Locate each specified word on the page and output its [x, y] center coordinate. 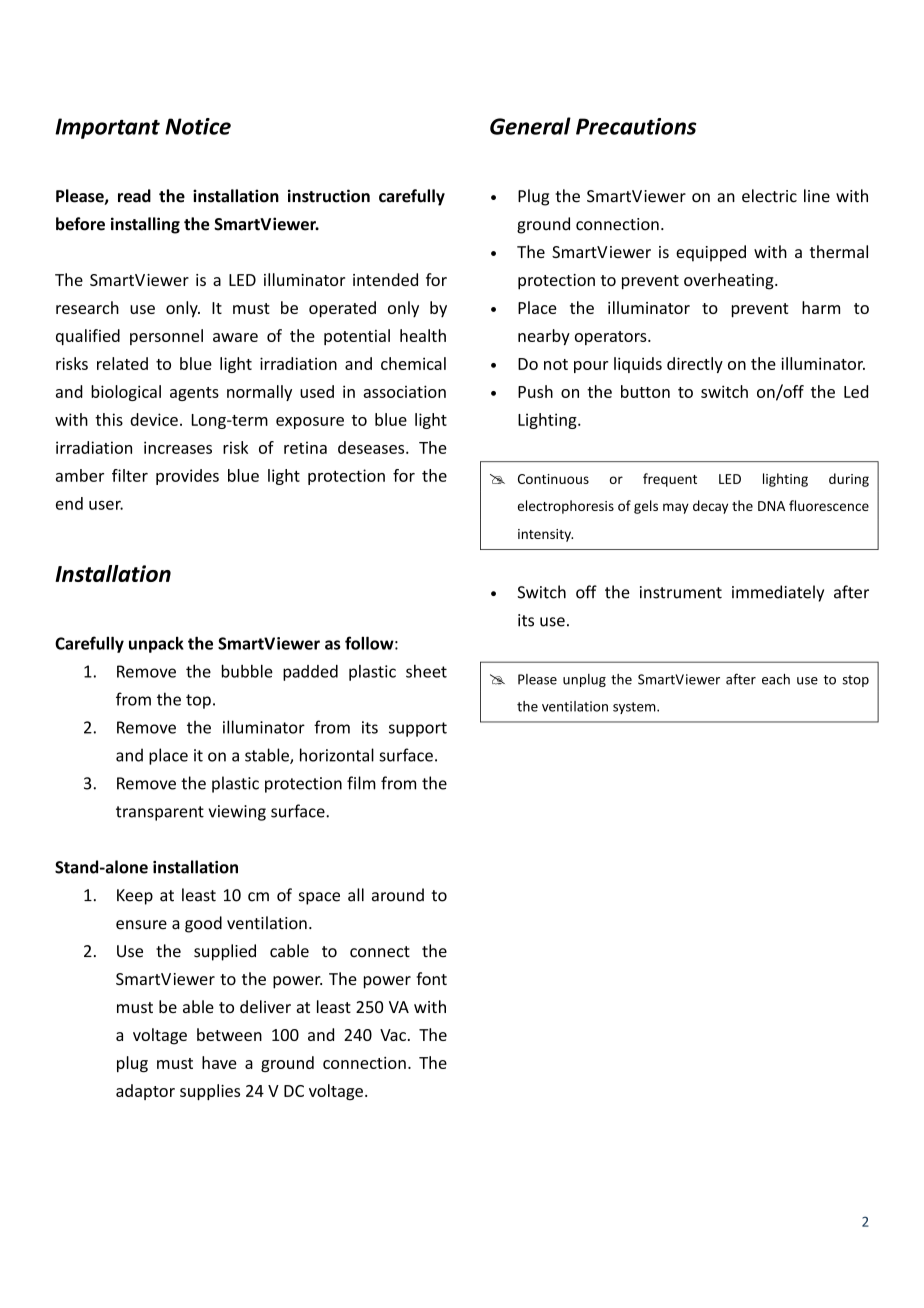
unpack [156, 644]
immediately [778, 593]
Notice [198, 126]
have [219, 1062]
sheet [426, 671]
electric [769, 196]
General [530, 126]
